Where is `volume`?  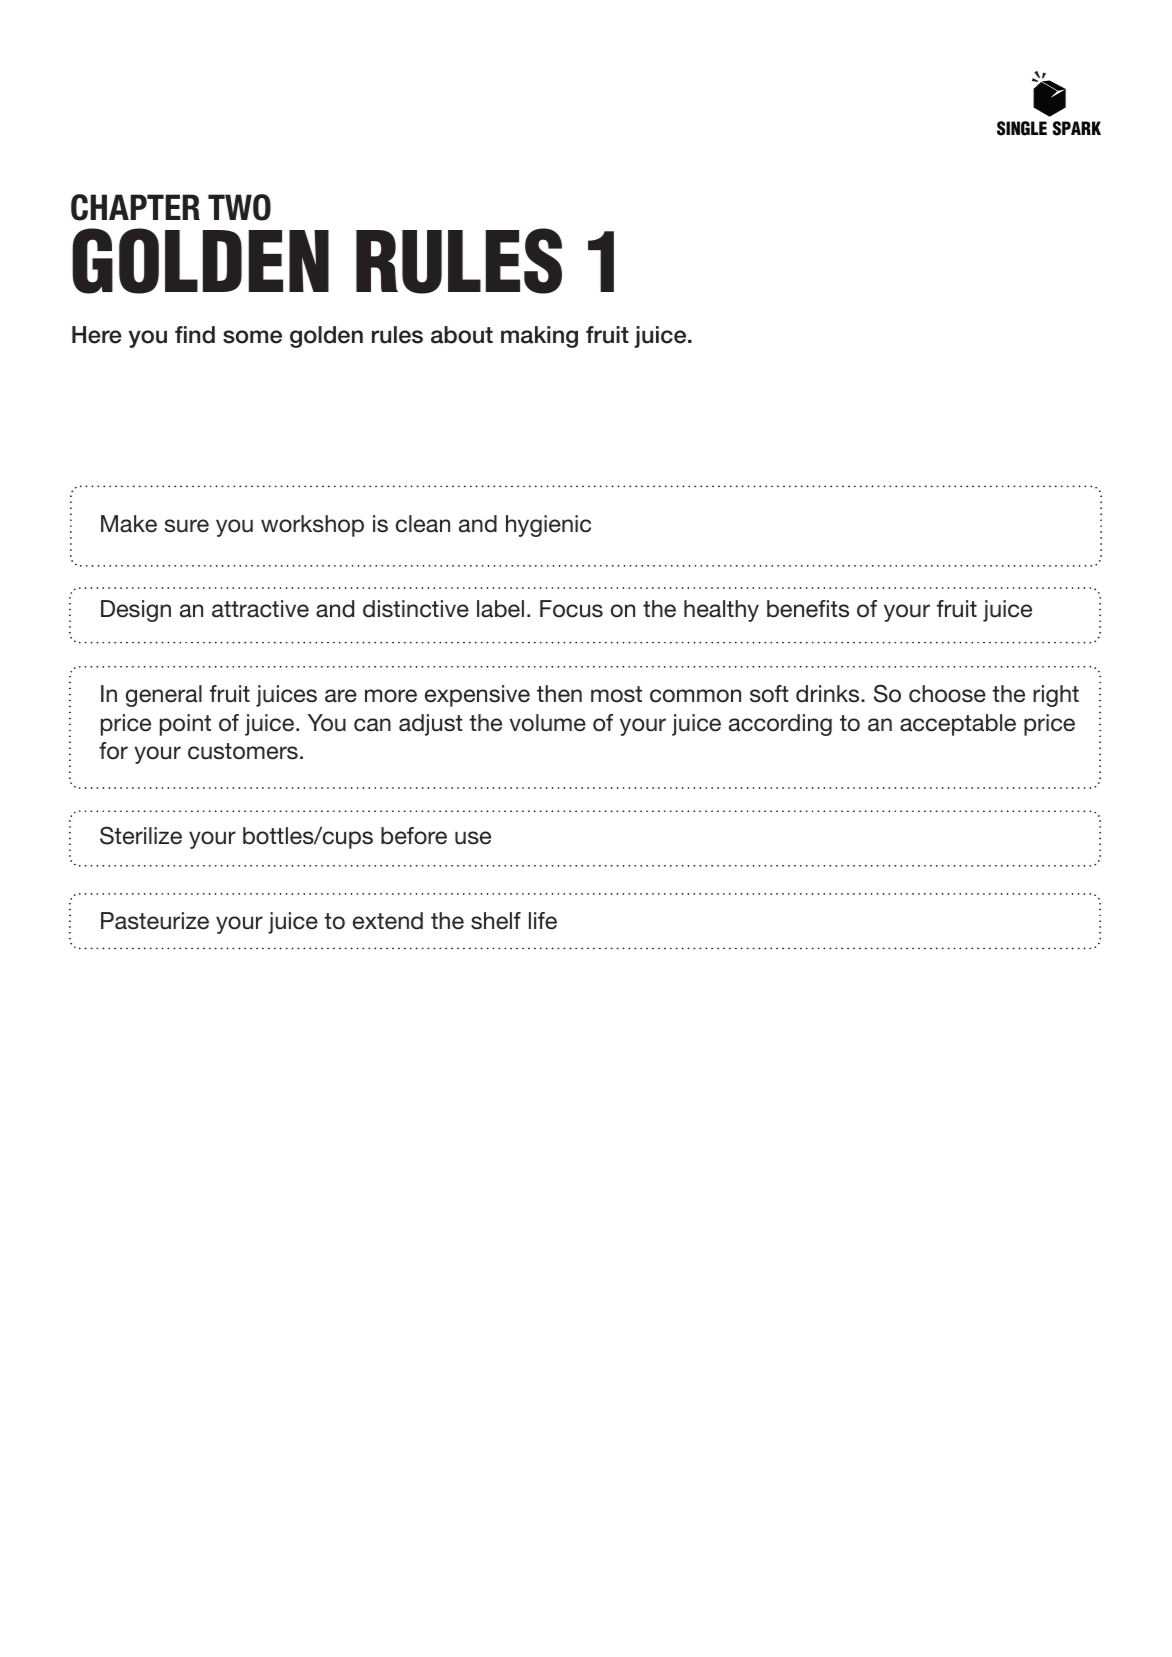 volume is located at coordinates (548, 723).
